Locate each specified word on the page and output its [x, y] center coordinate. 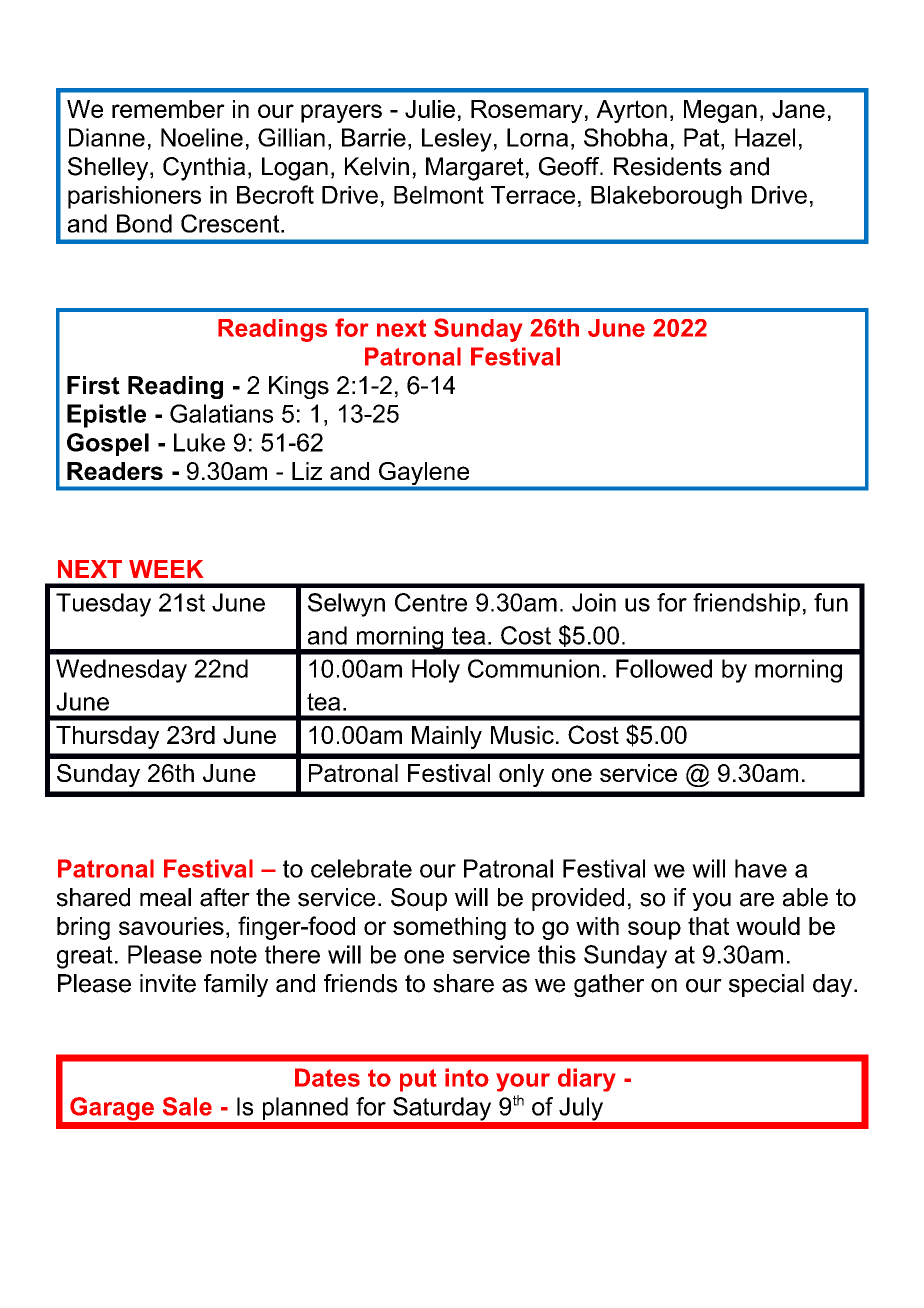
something [449, 928]
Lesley [457, 140]
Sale [187, 1106]
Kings [299, 387]
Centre [431, 602]
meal [165, 897]
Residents [668, 166]
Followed [664, 668]
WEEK [166, 569]
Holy [436, 671]
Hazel [765, 137]
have [761, 868]
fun [831, 602]
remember [168, 109]
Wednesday [121, 671]
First [93, 385]
